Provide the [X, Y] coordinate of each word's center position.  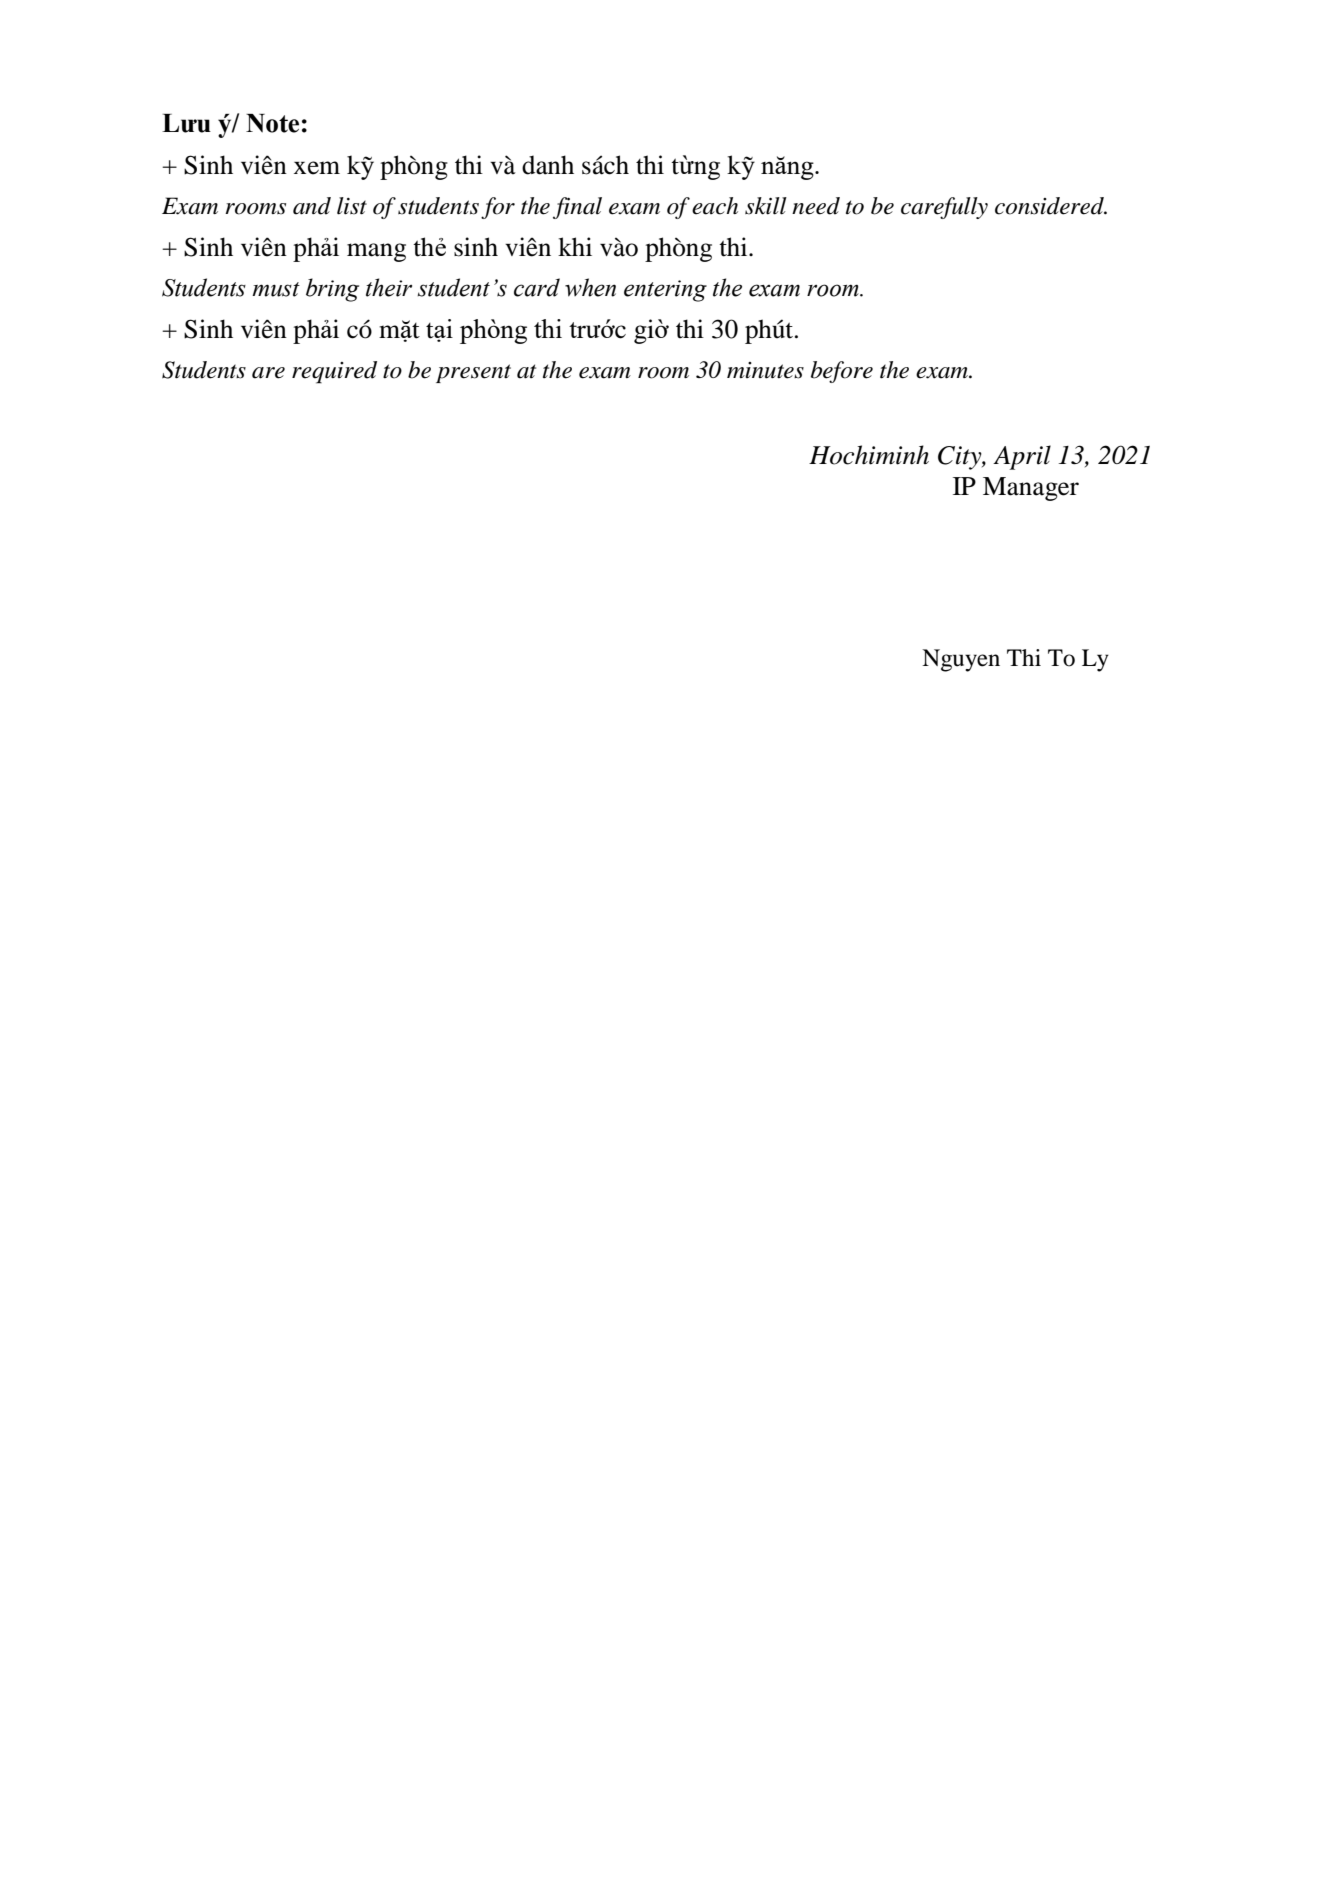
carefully [944, 208]
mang [376, 252]
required [334, 372]
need [816, 206]
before [842, 372]
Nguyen [961, 660]
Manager [1031, 489]
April [1022, 457]
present [473, 373]
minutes [765, 370]
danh [548, 165]
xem [317, 168]
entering [665, 291]
